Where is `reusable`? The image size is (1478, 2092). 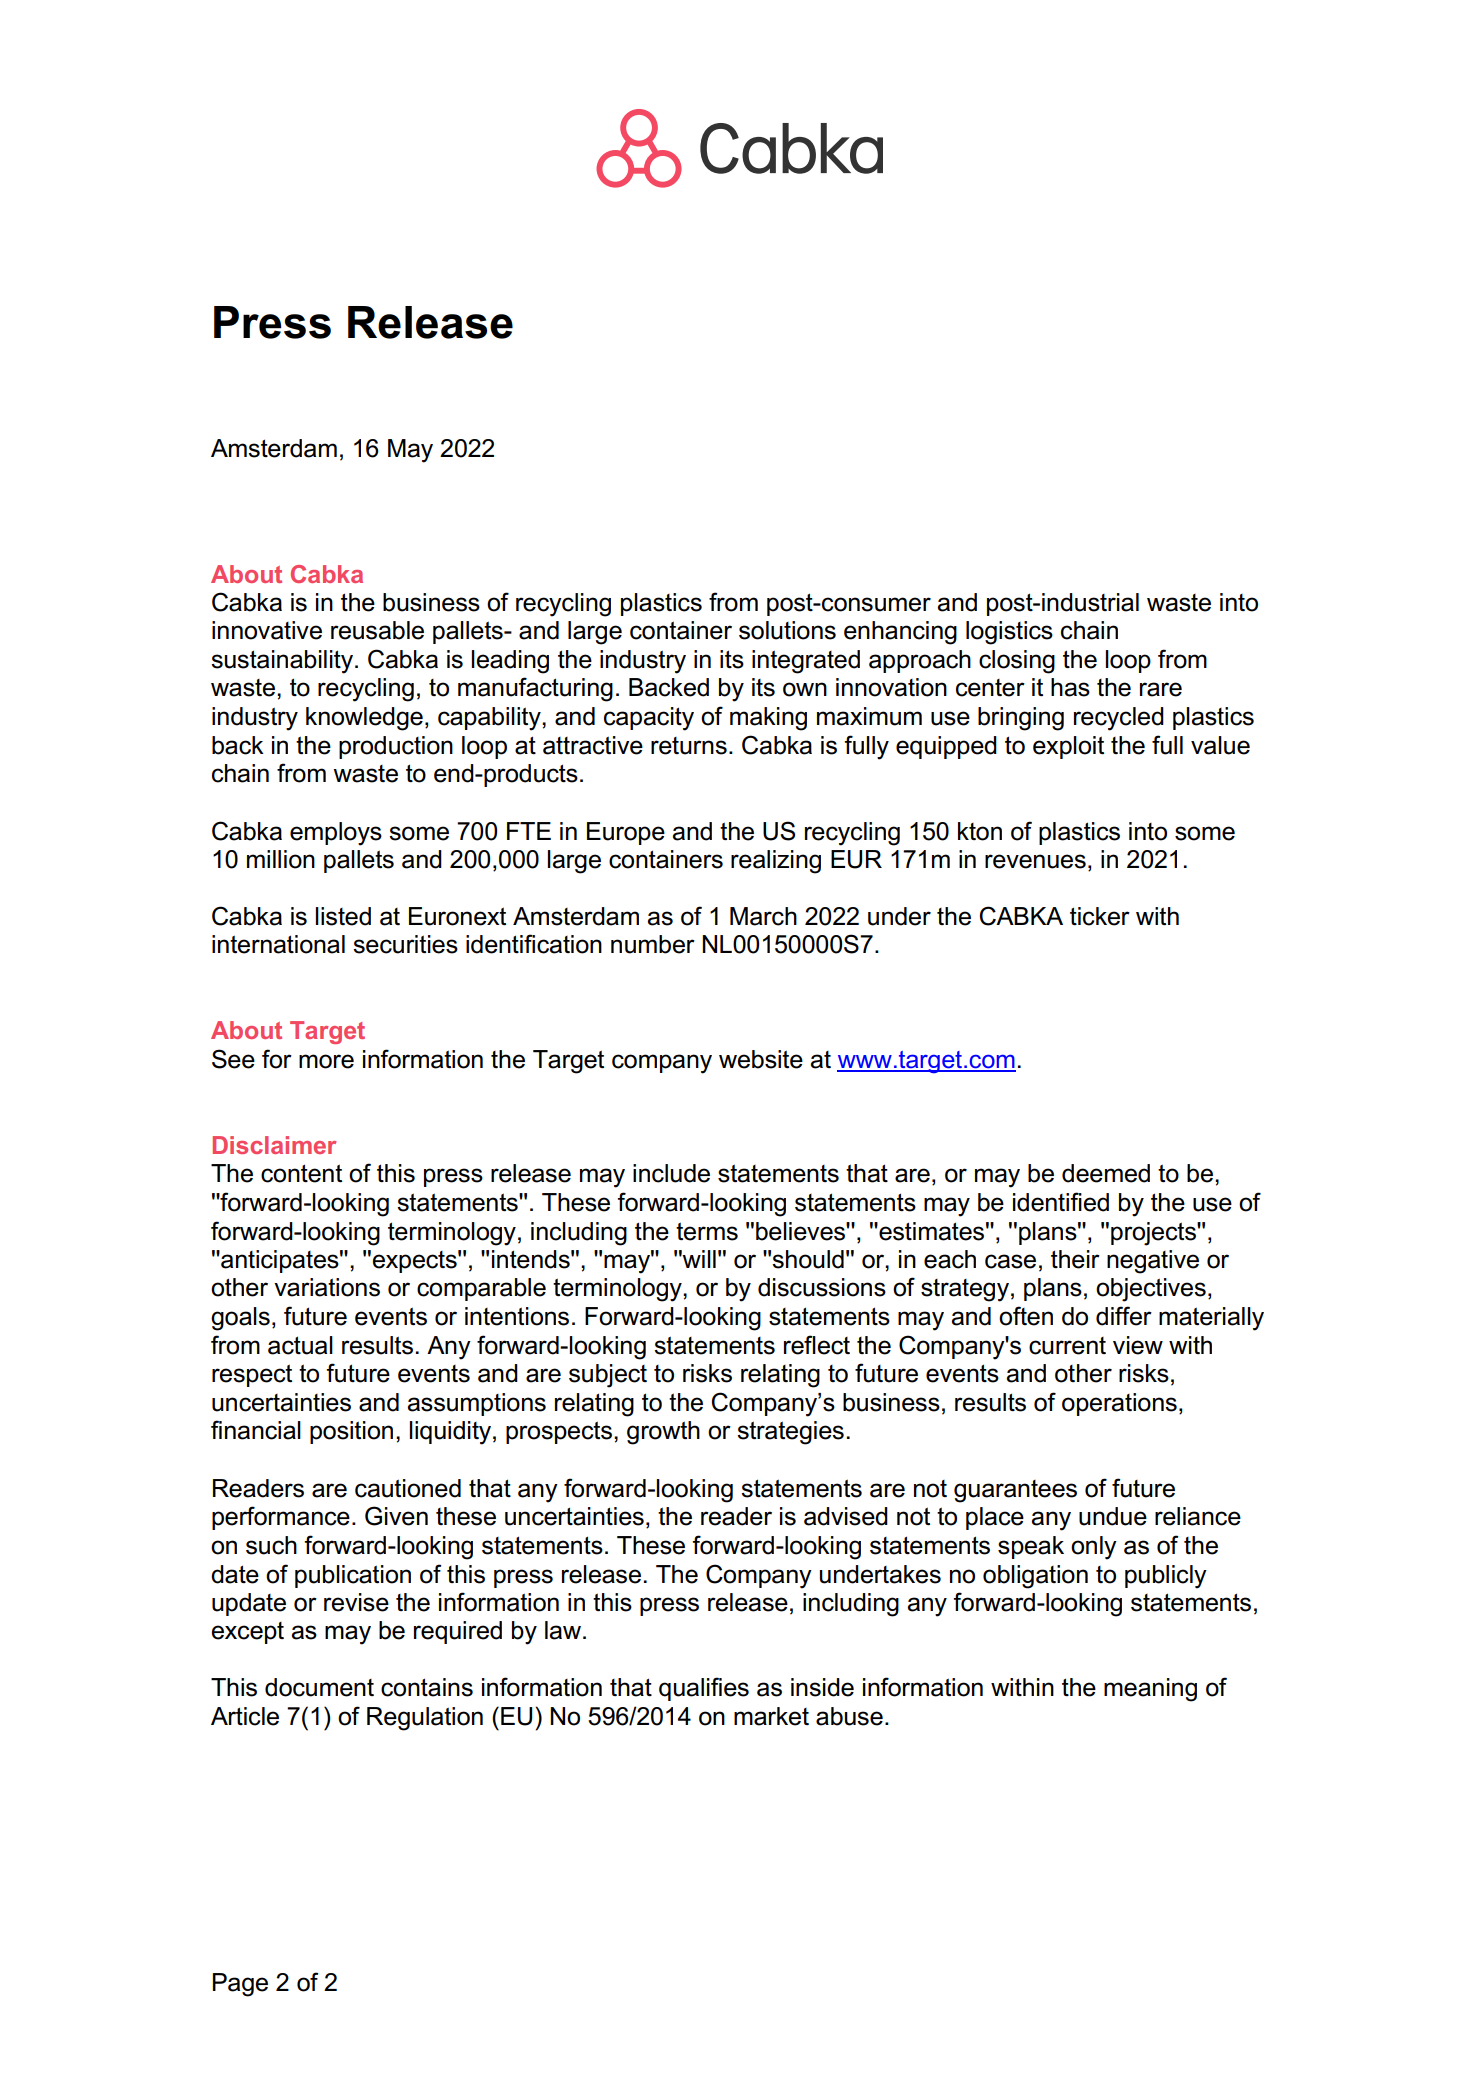
reusable is located at coordinates (377, 630).
